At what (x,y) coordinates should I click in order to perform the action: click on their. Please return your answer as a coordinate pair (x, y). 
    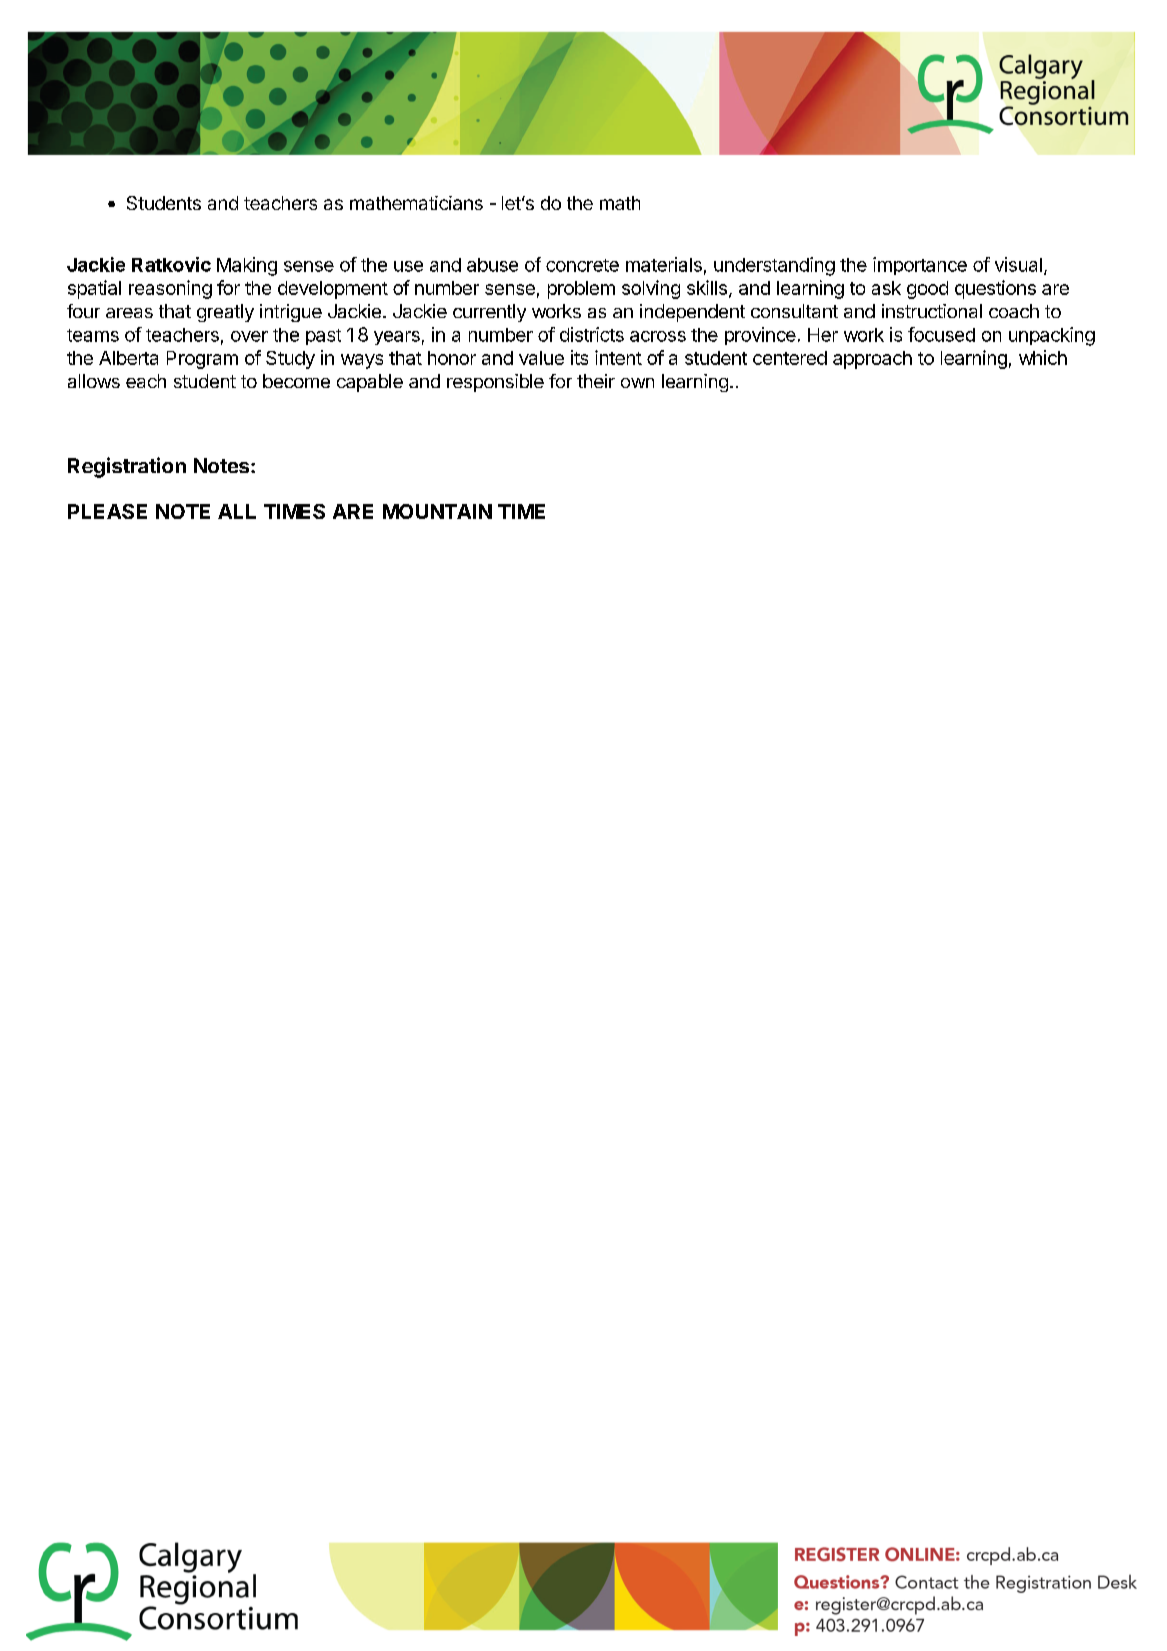
    Looking at the image, I should click on (596, 381).
